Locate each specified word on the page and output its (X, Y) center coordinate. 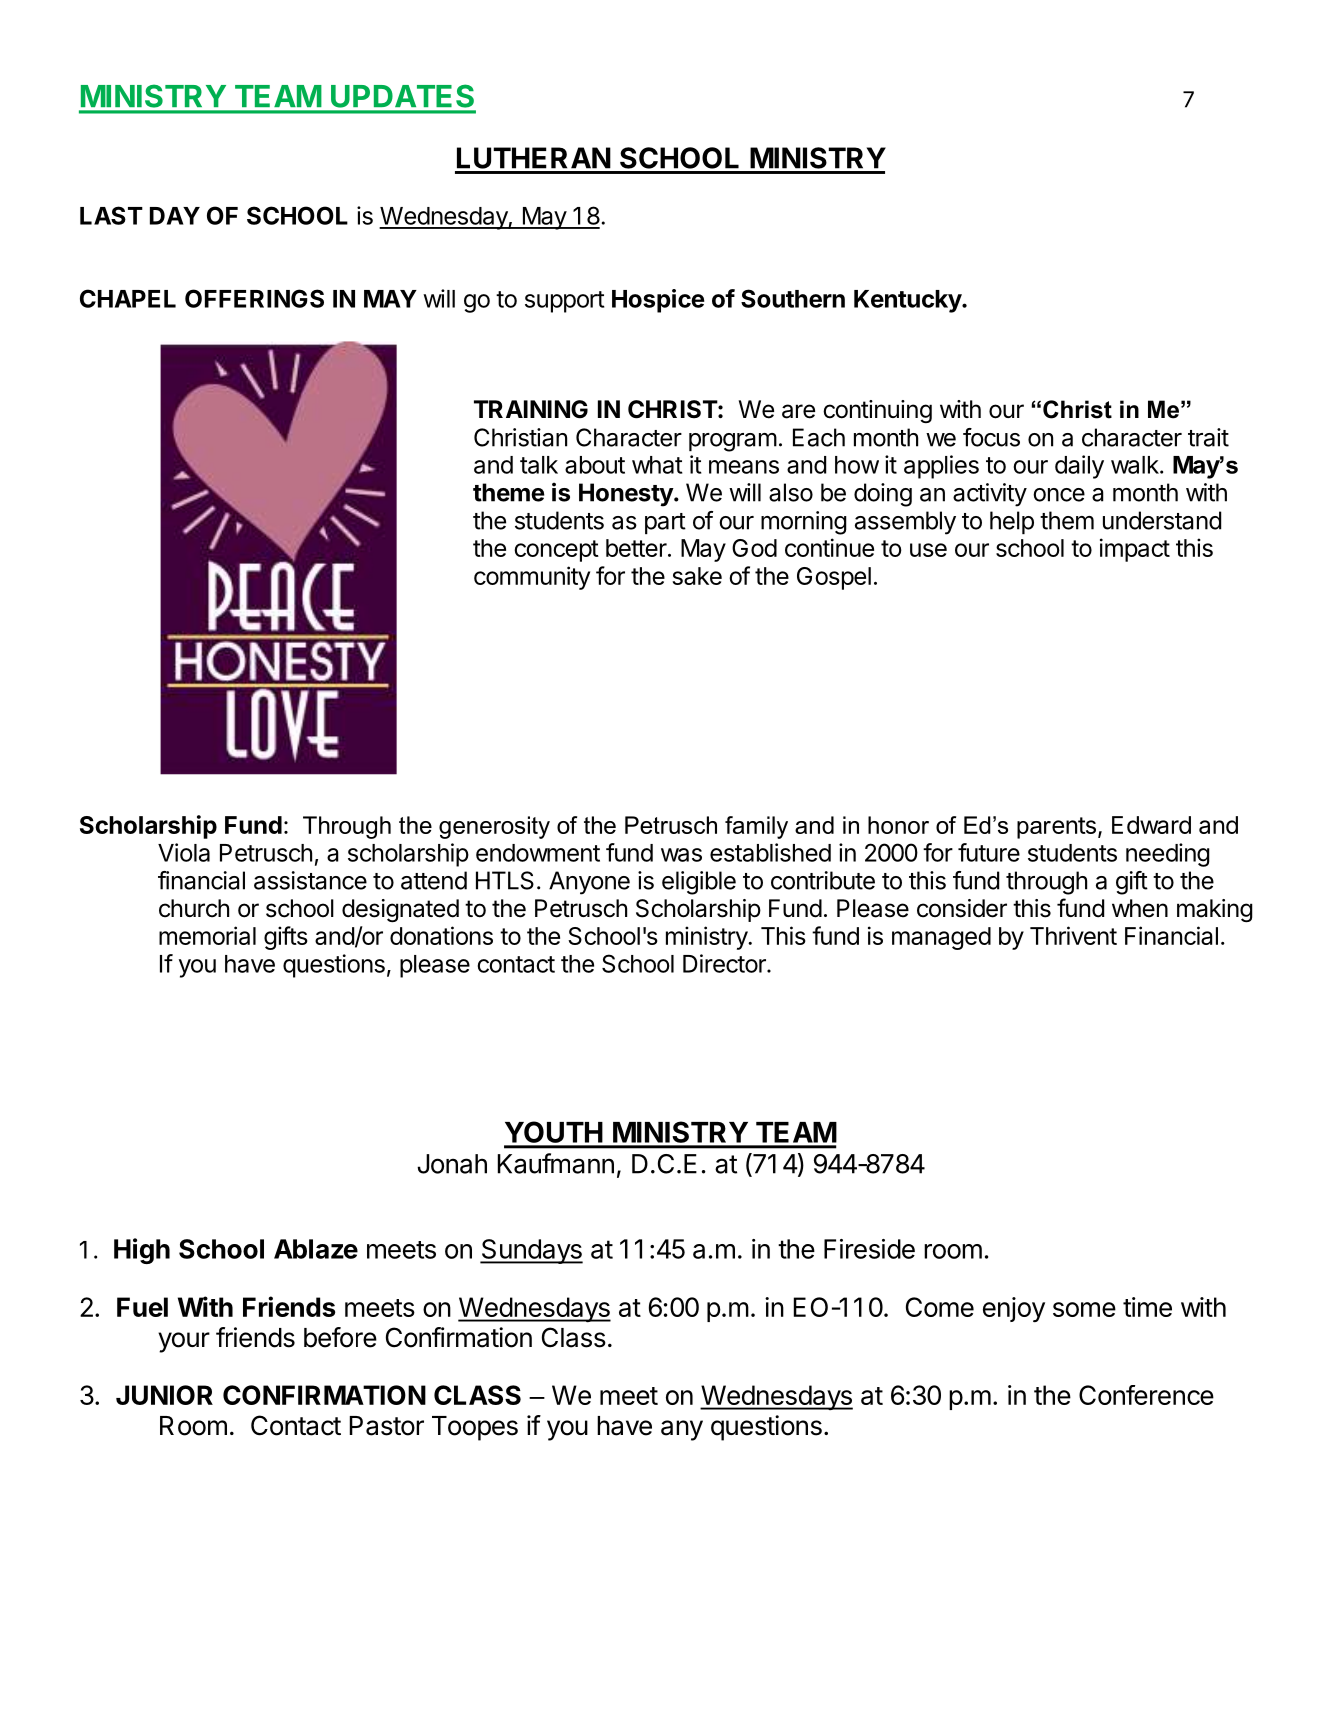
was (681, 855)
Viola (184, 852)
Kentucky (908, 301)
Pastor (387, 1426)
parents (1056, 828)
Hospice (658, 301)
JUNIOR (164, 1395)
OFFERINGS (254, 298)
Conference (1146, 1395)
